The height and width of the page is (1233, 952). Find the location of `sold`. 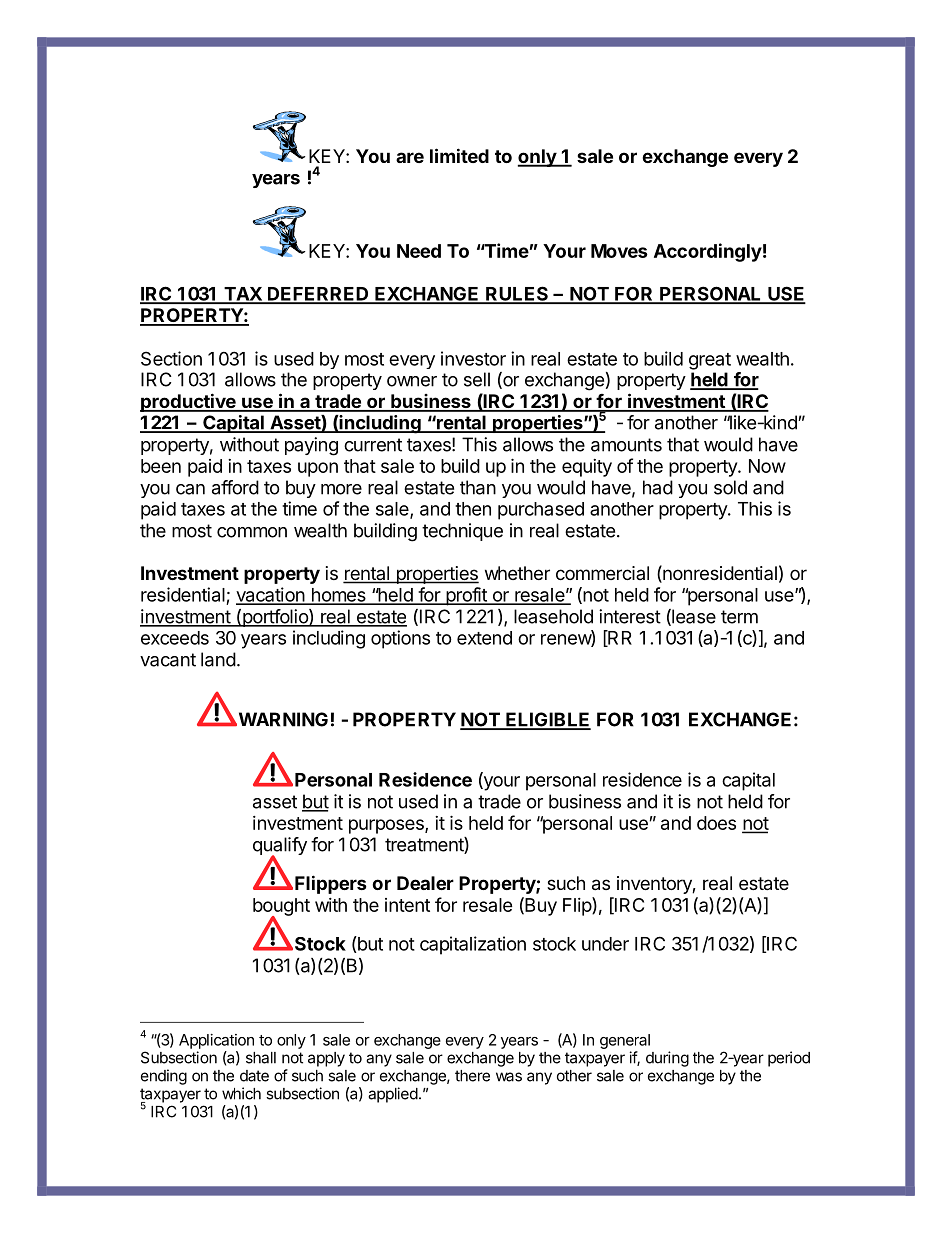

sold is located at coordinates (730, 487).
